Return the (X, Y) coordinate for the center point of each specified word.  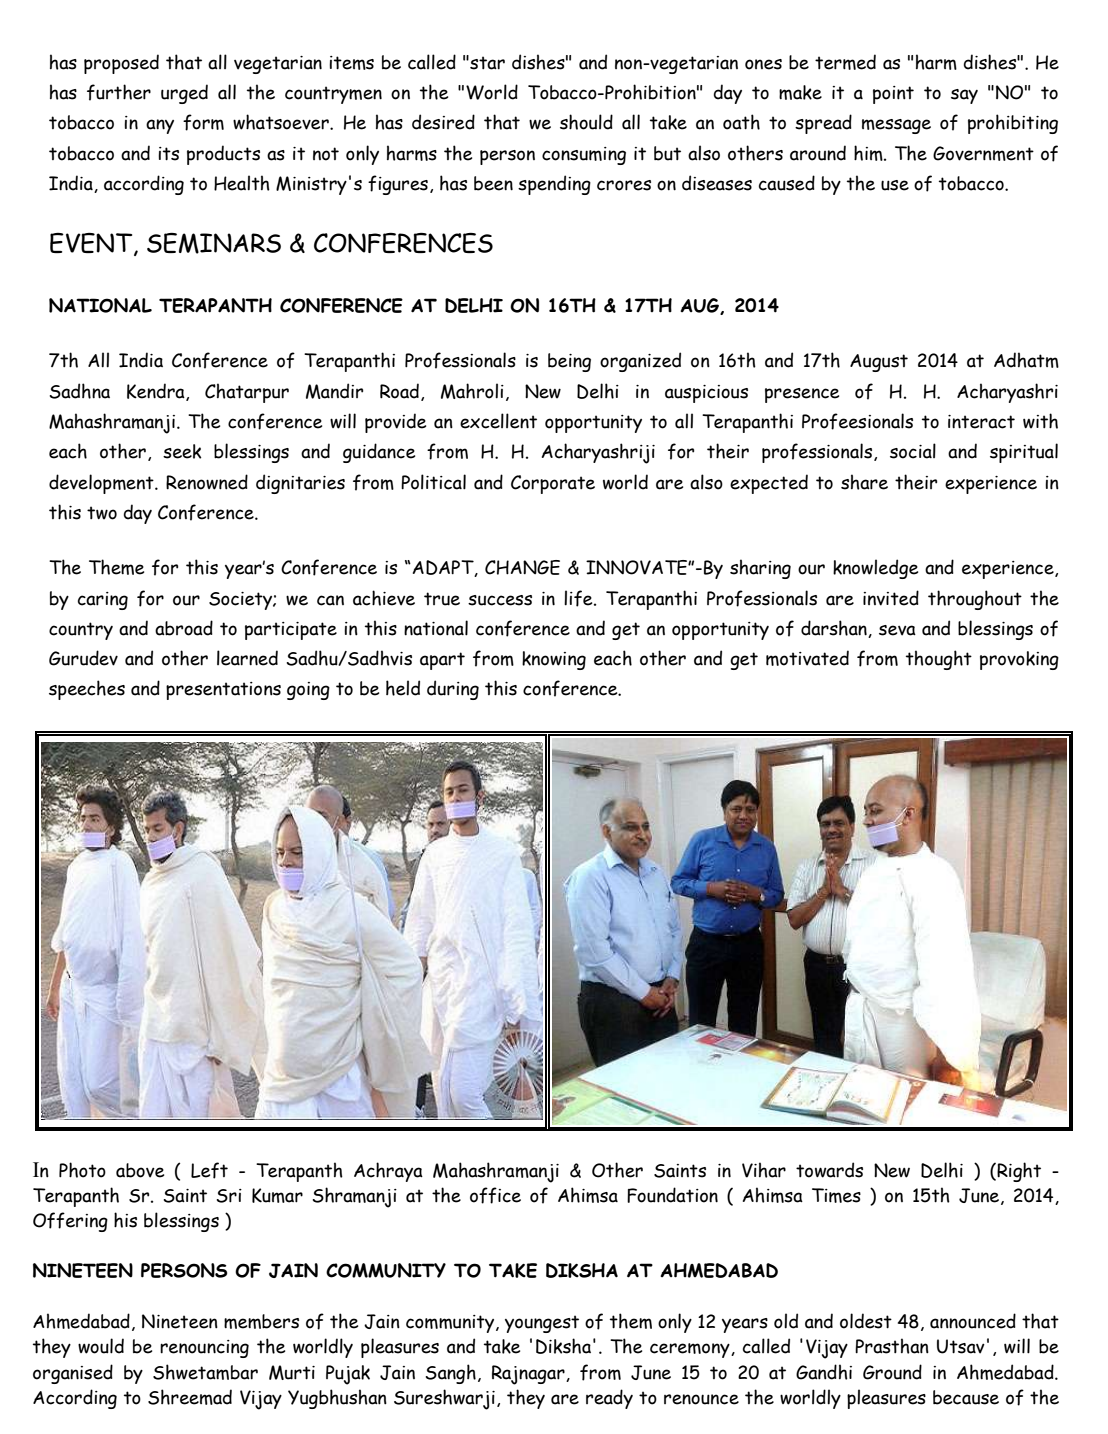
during (453, 690)
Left (209, 1170)
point (893, 95)
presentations (223, 691)
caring (103, 601)
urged (184, 94)
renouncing (204, 1349)
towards (829, 1170)
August (879, 363)
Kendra (157, 392)
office (495, 1195)
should (586, 122)
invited (891, 598)
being (569, 362)
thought (939, 660)
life (579, 598)
